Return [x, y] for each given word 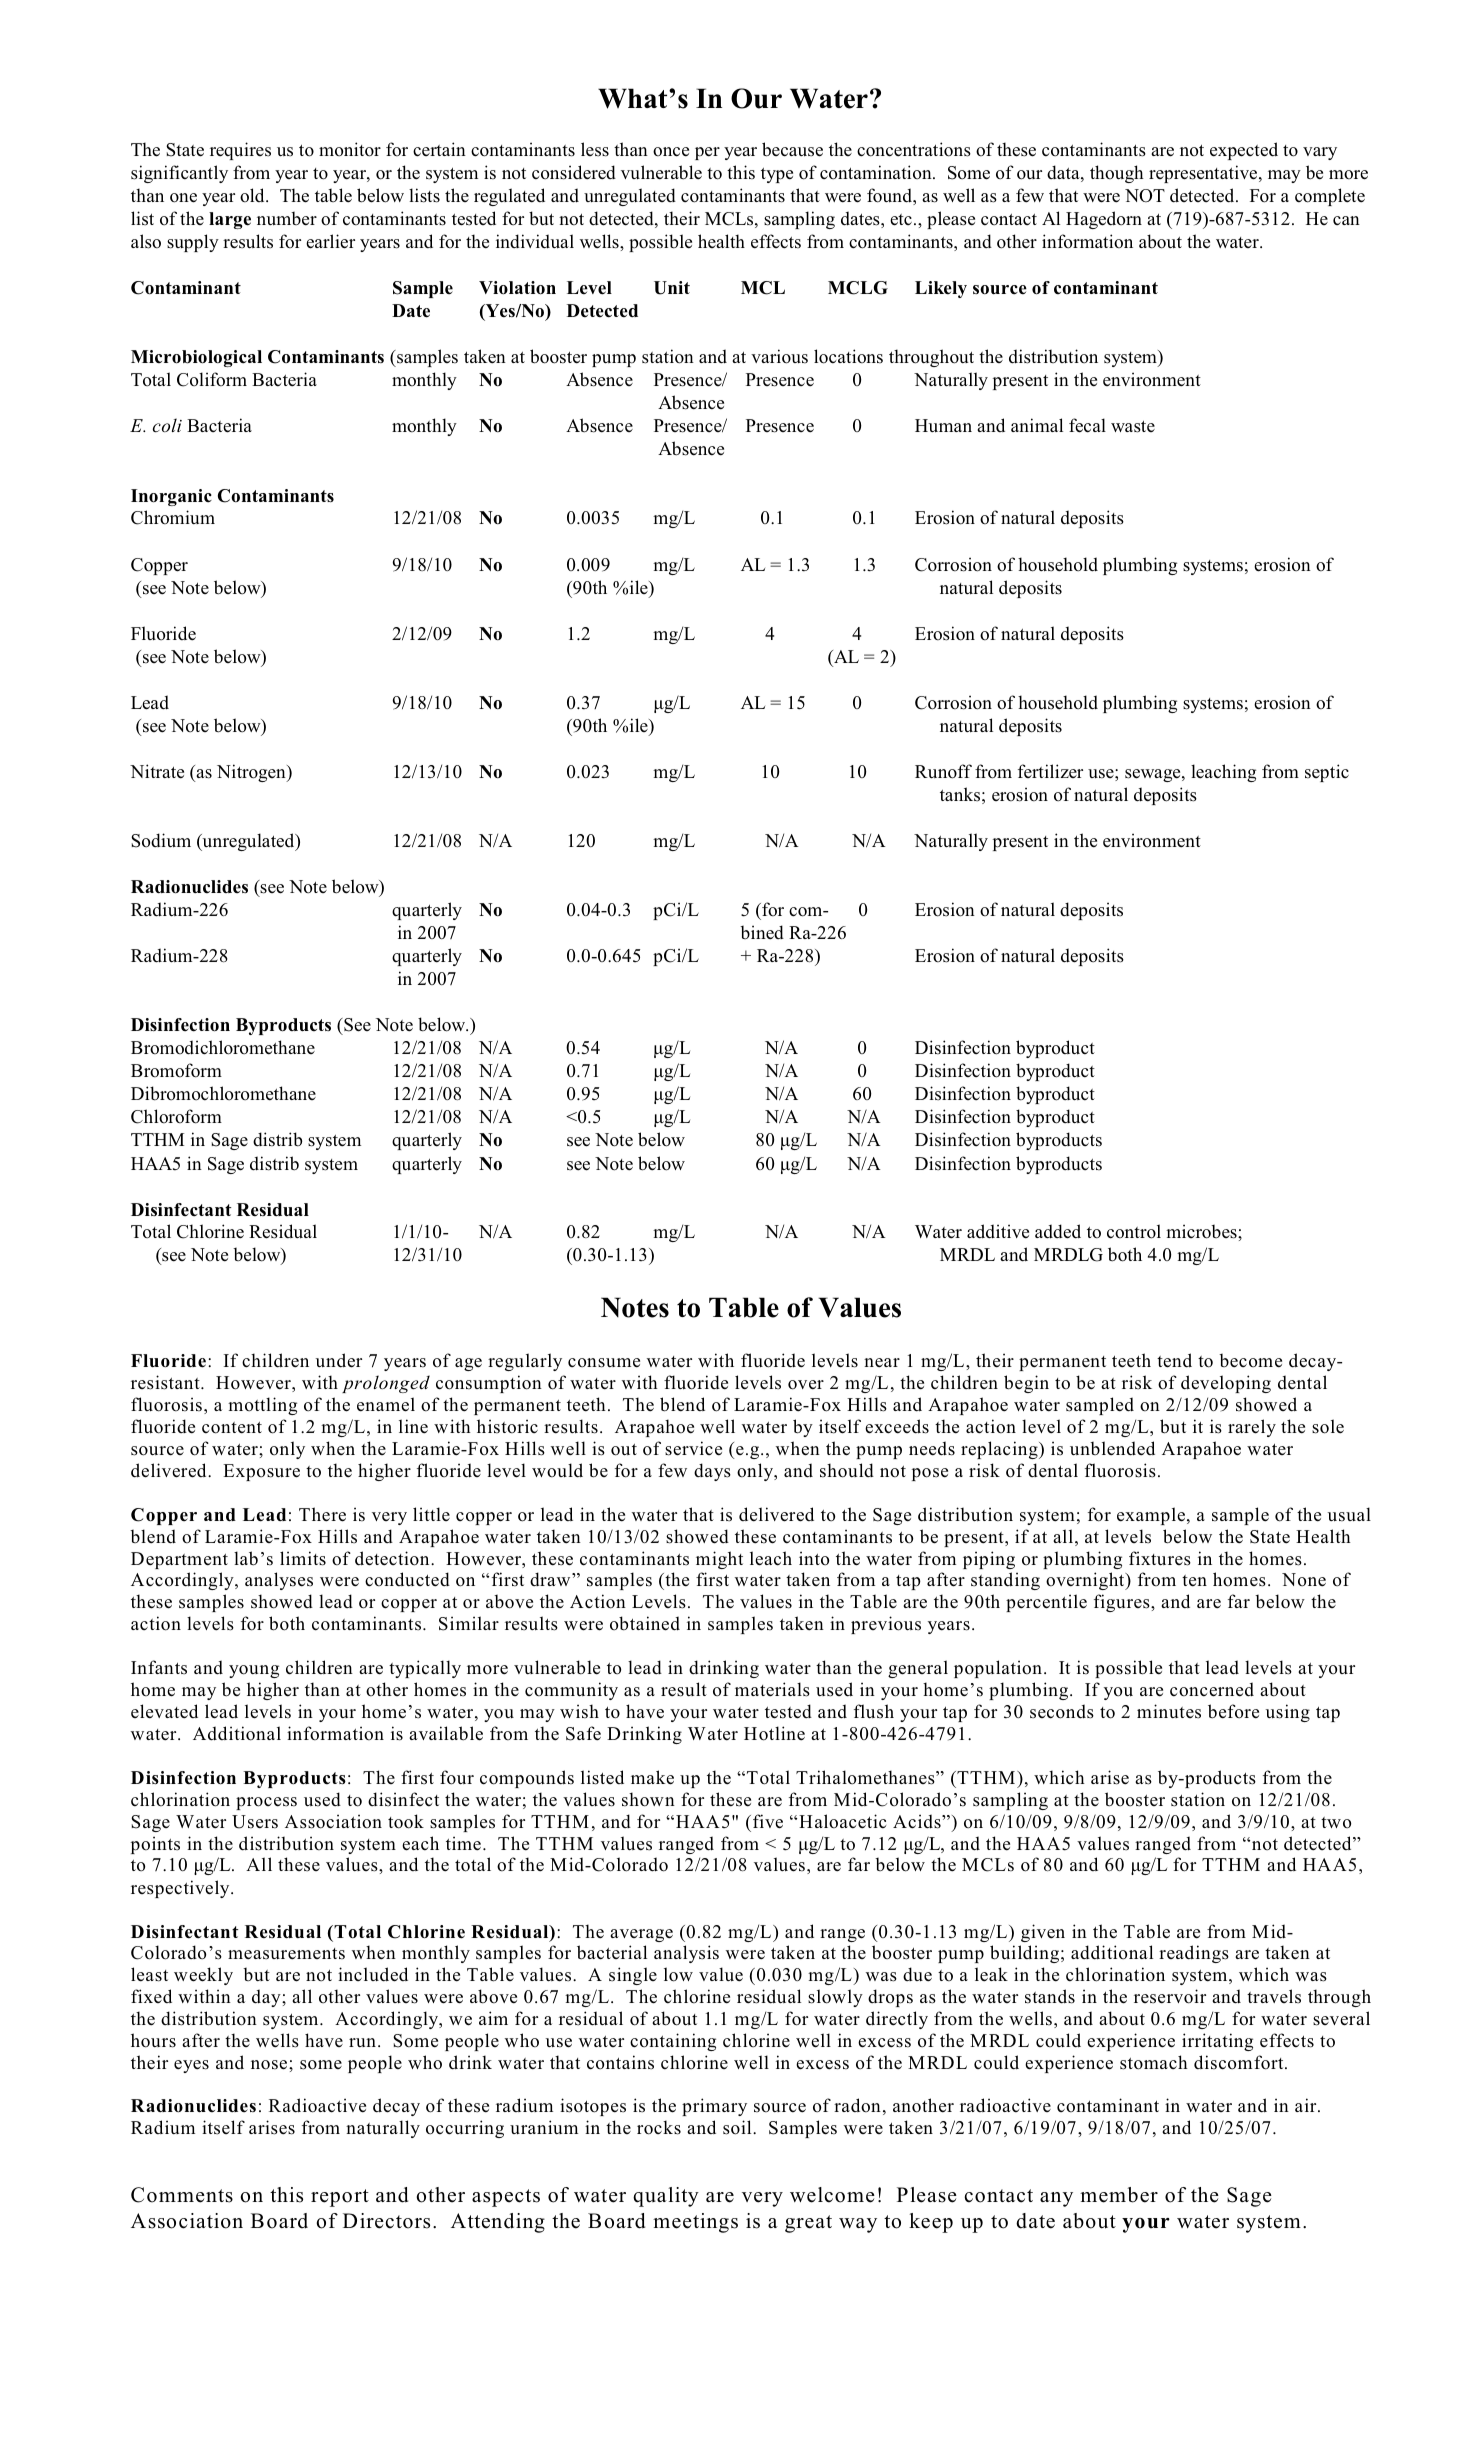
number [287, 219]
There [322, 1514]
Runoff [943, 771]
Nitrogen [252, 773]
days [712, 1472]
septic [1327, 773]
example [1152, 1516]
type [777, 175]
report [340, 2198]
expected [1244, 151]
